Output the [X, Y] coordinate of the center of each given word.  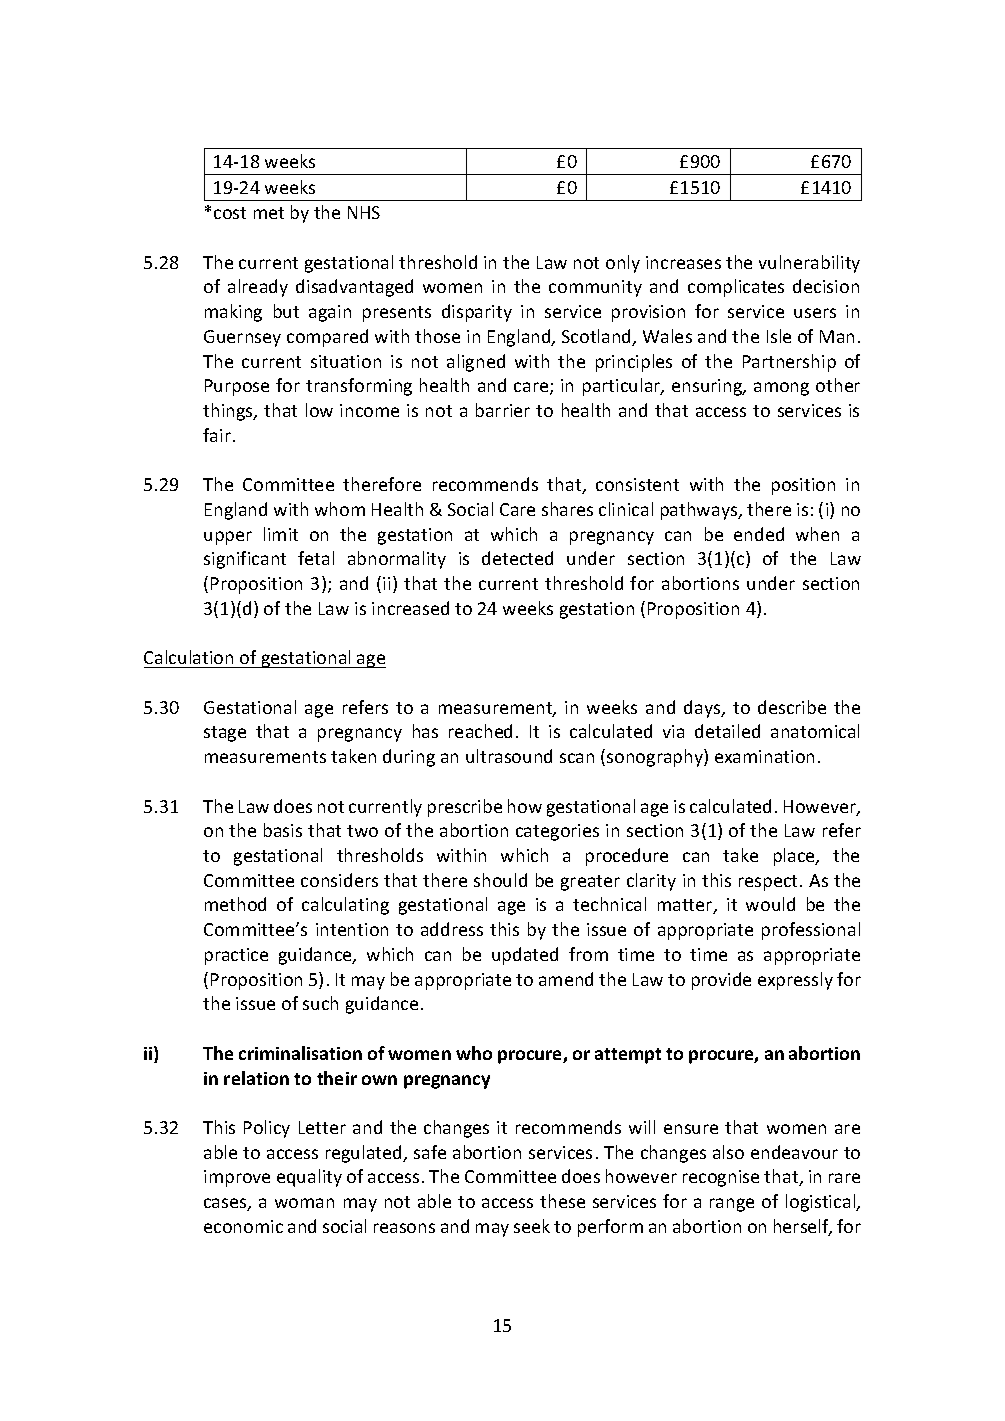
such [320, 1003]
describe [792, 707]
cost [230, 213]
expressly [795, 981]
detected [517, 558]
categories [557, 832]
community [595, 288]
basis [283, 830]
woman [304, 1203]
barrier [503, 410]
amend [566, 979]
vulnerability [809, 264]
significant [245, 560]
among [781, 389]
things [229, 412]
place [795, 857]
